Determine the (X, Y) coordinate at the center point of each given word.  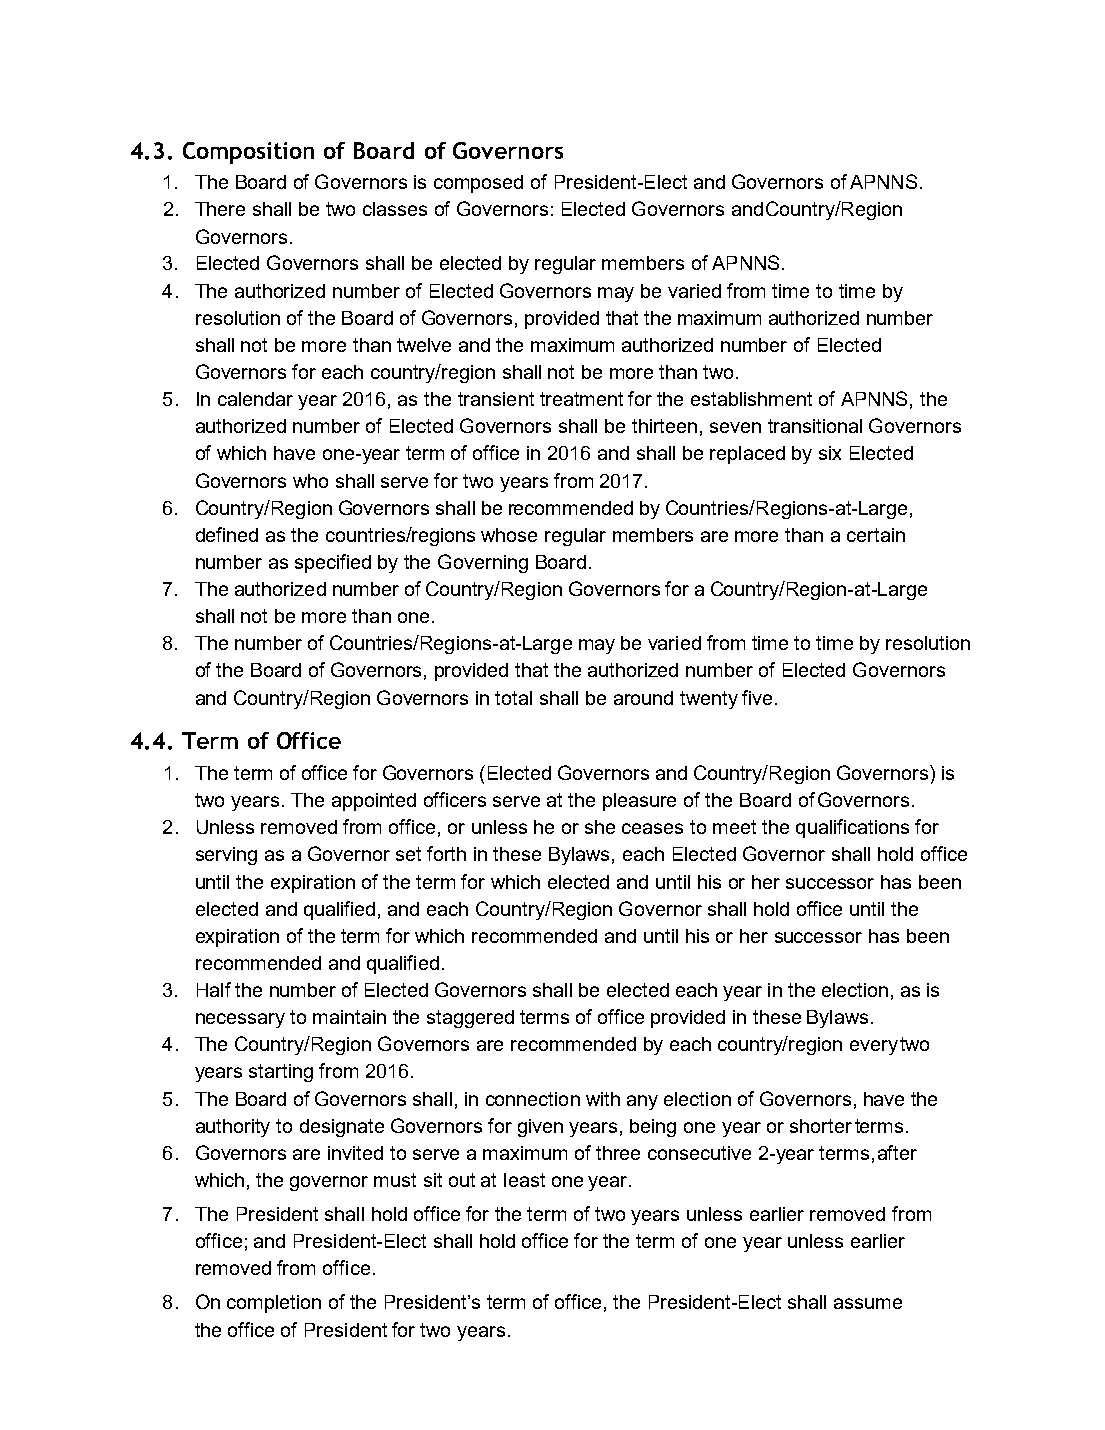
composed (478, 184)
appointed (374, 802)
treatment (581, 399)
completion (274, 1304)
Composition (248, 153)
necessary (240, 1020)
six (830, 453)
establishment (751, 399)
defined (227, 534)
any (642, 1102)
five (757, 697)
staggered (470, 1019)
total (513, 698)
